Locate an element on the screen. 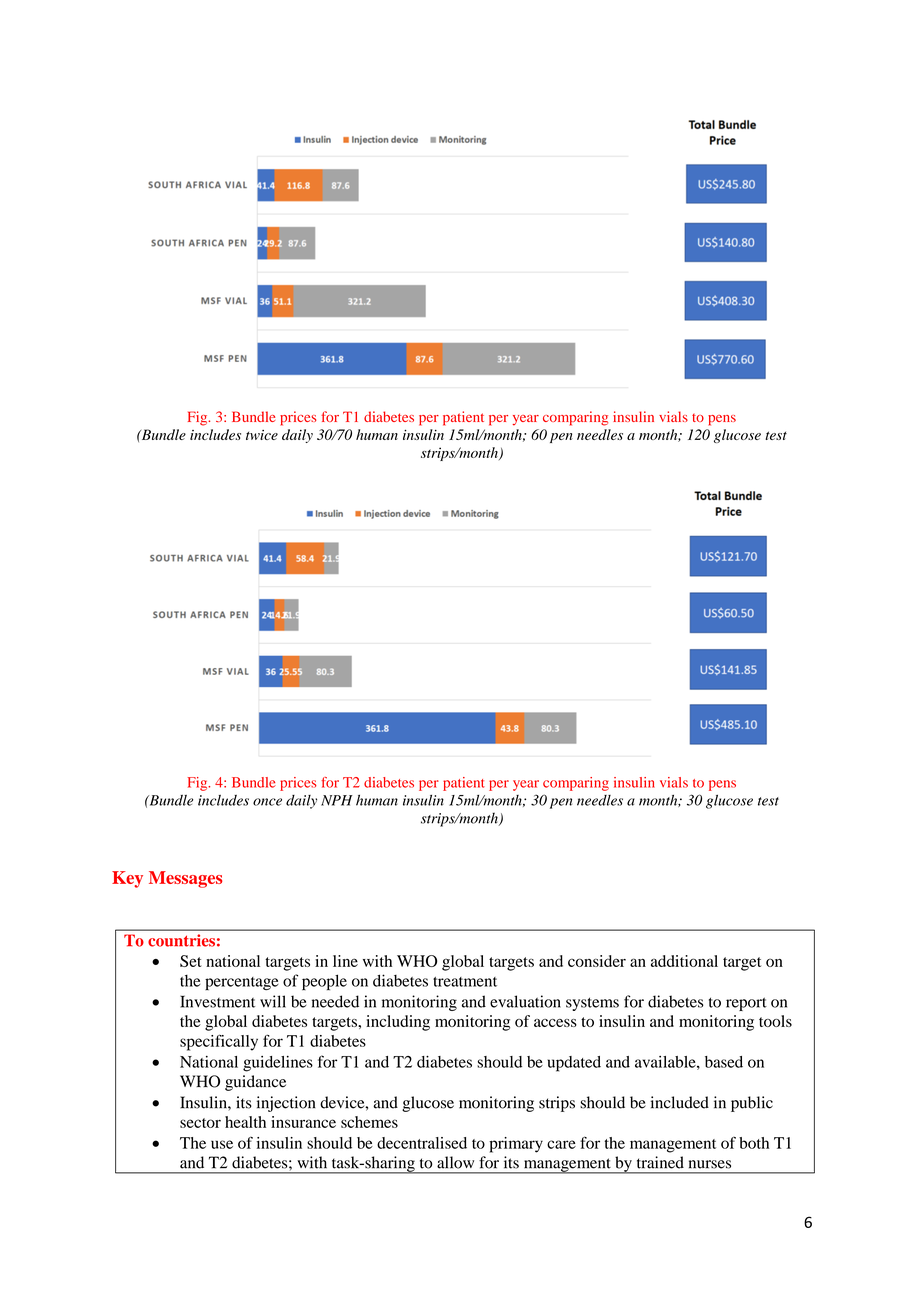 The image size is (924, 1308). tools is located at coordinates (775, 1021).
